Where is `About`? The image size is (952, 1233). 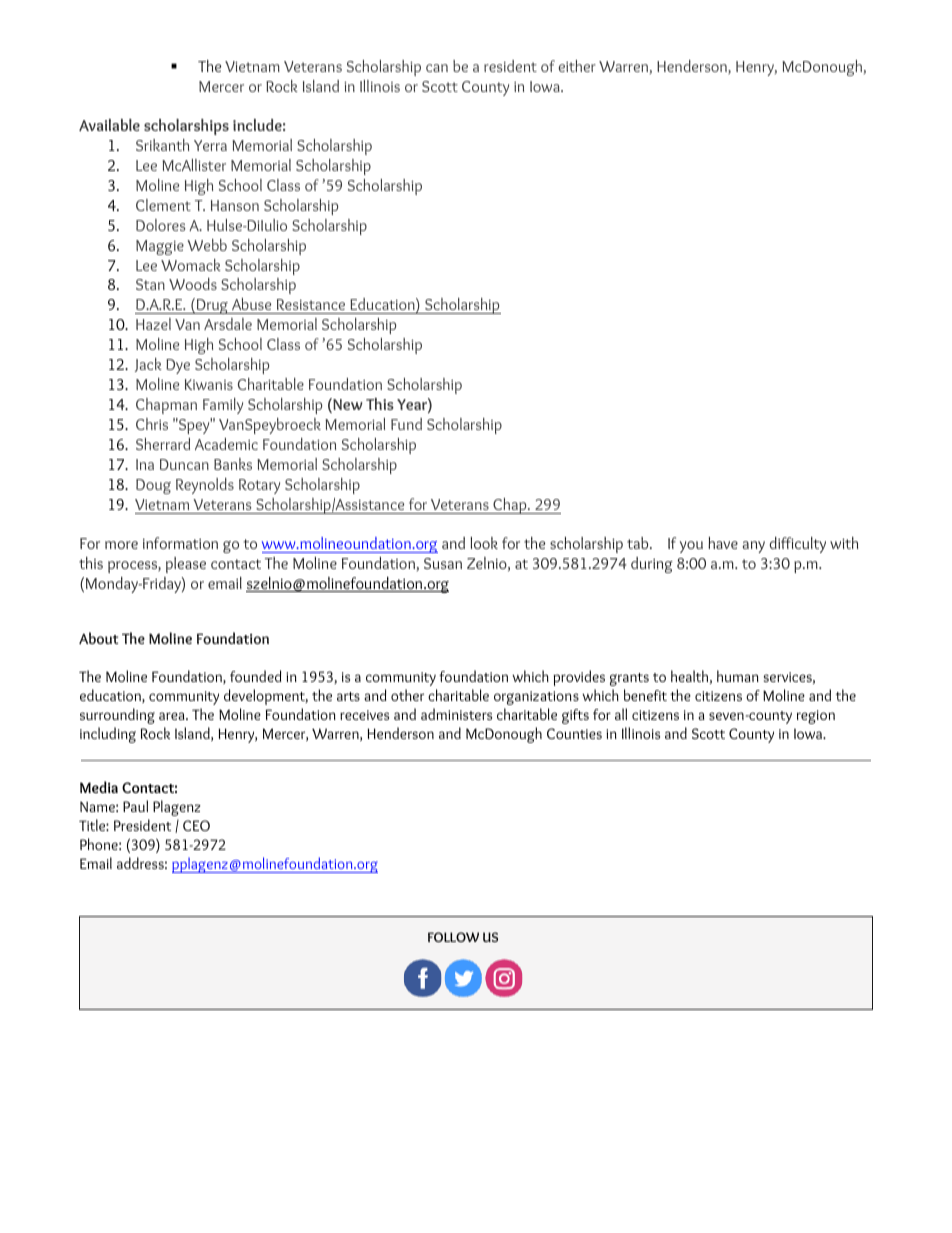
About is located at coordinates (98, 638).
